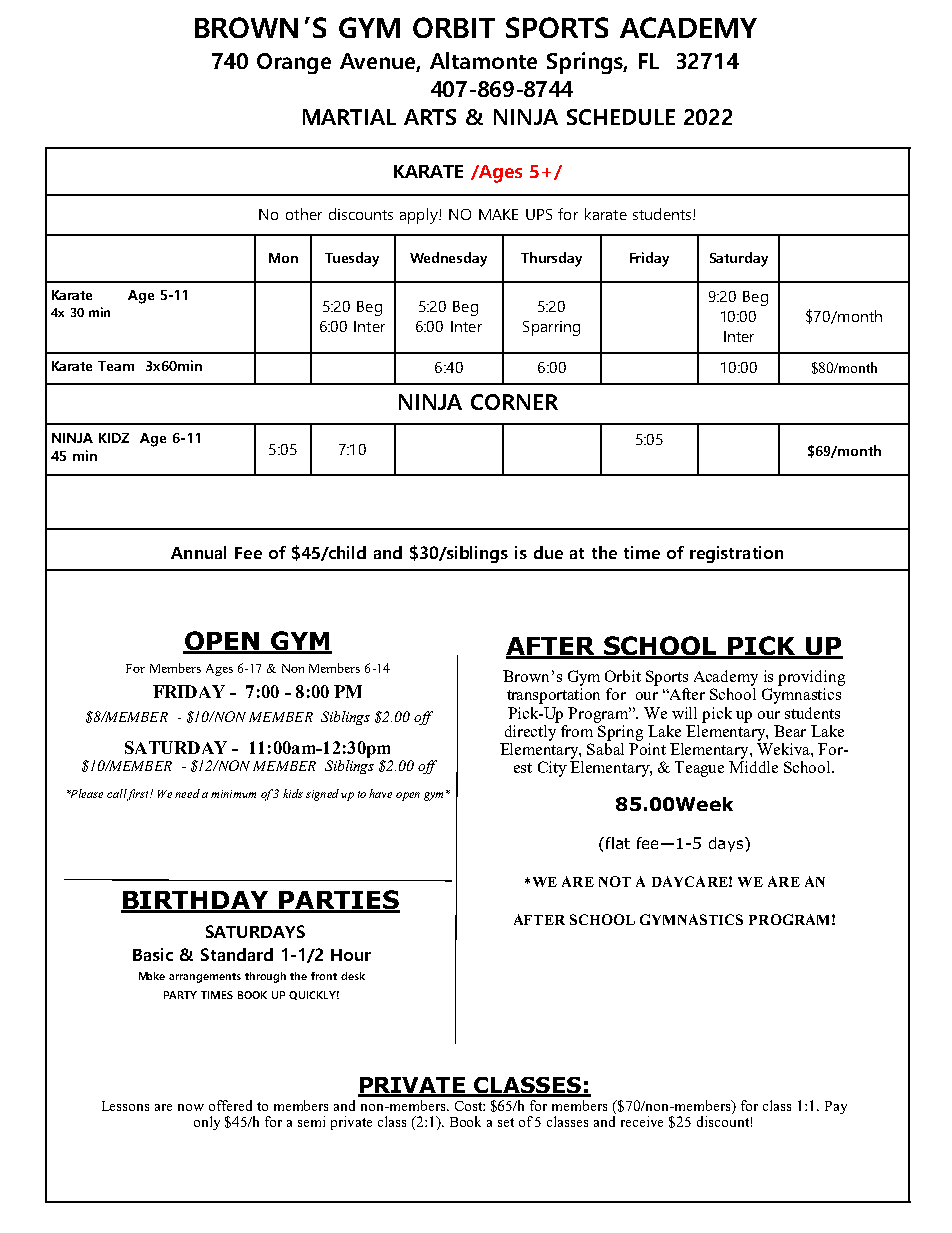 This page has width=952, height=1233. Describe the element at coordinates (514, 402) in the page. I see `CORNER` at that location.
